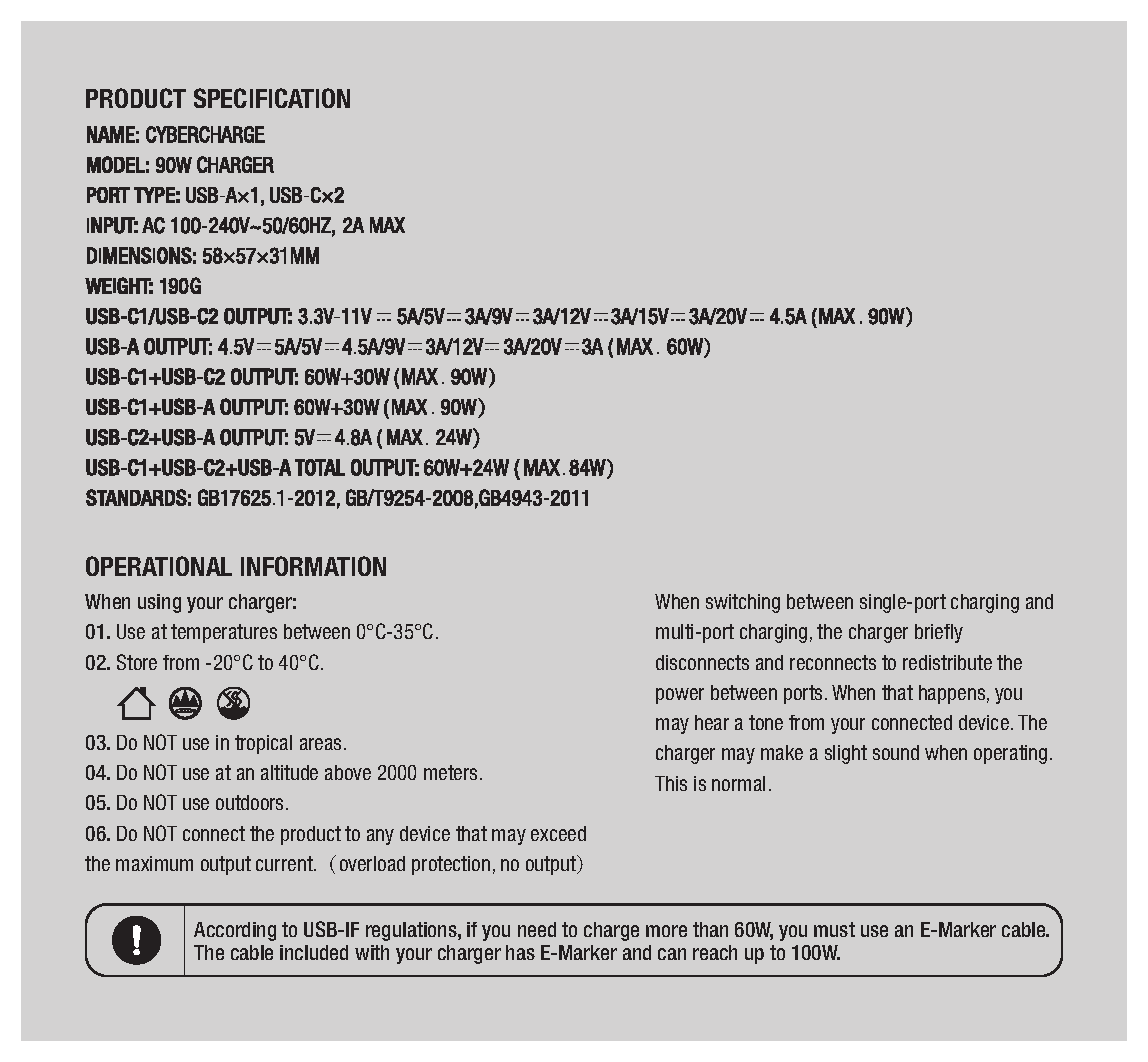 This document has height=1062, width=1148. What do you see at coordinates (224, 633) in the document?
I see `temperatures` at bounding box center [224, 633].
